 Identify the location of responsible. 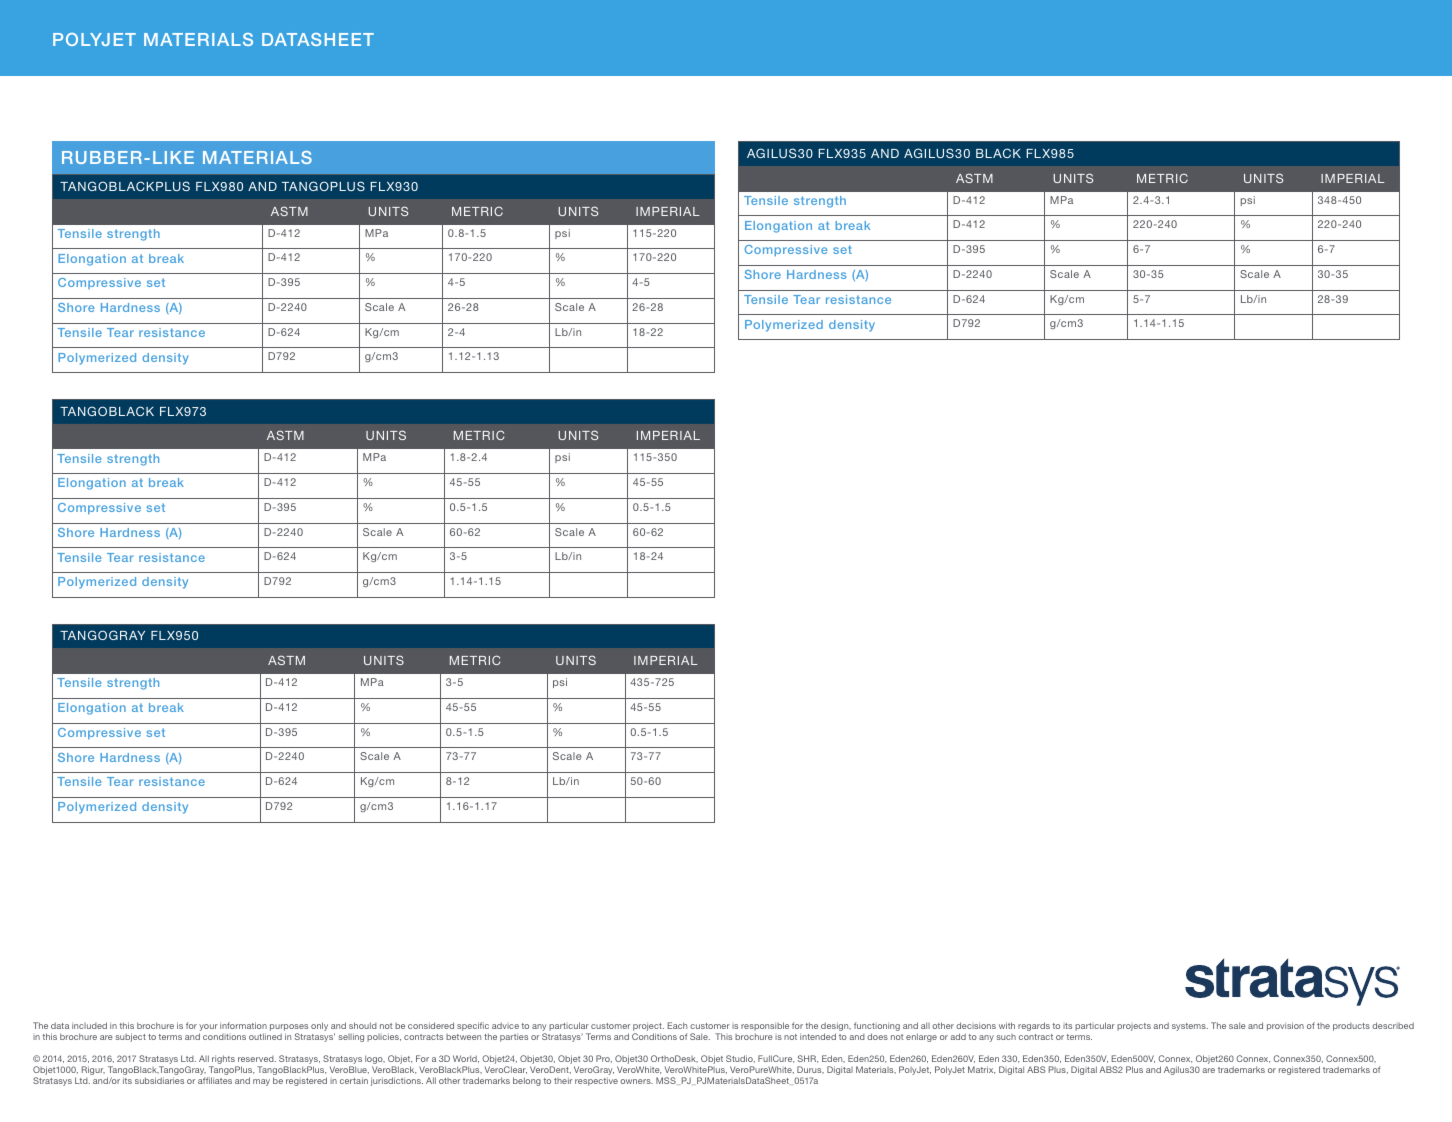
(765, 1028).
